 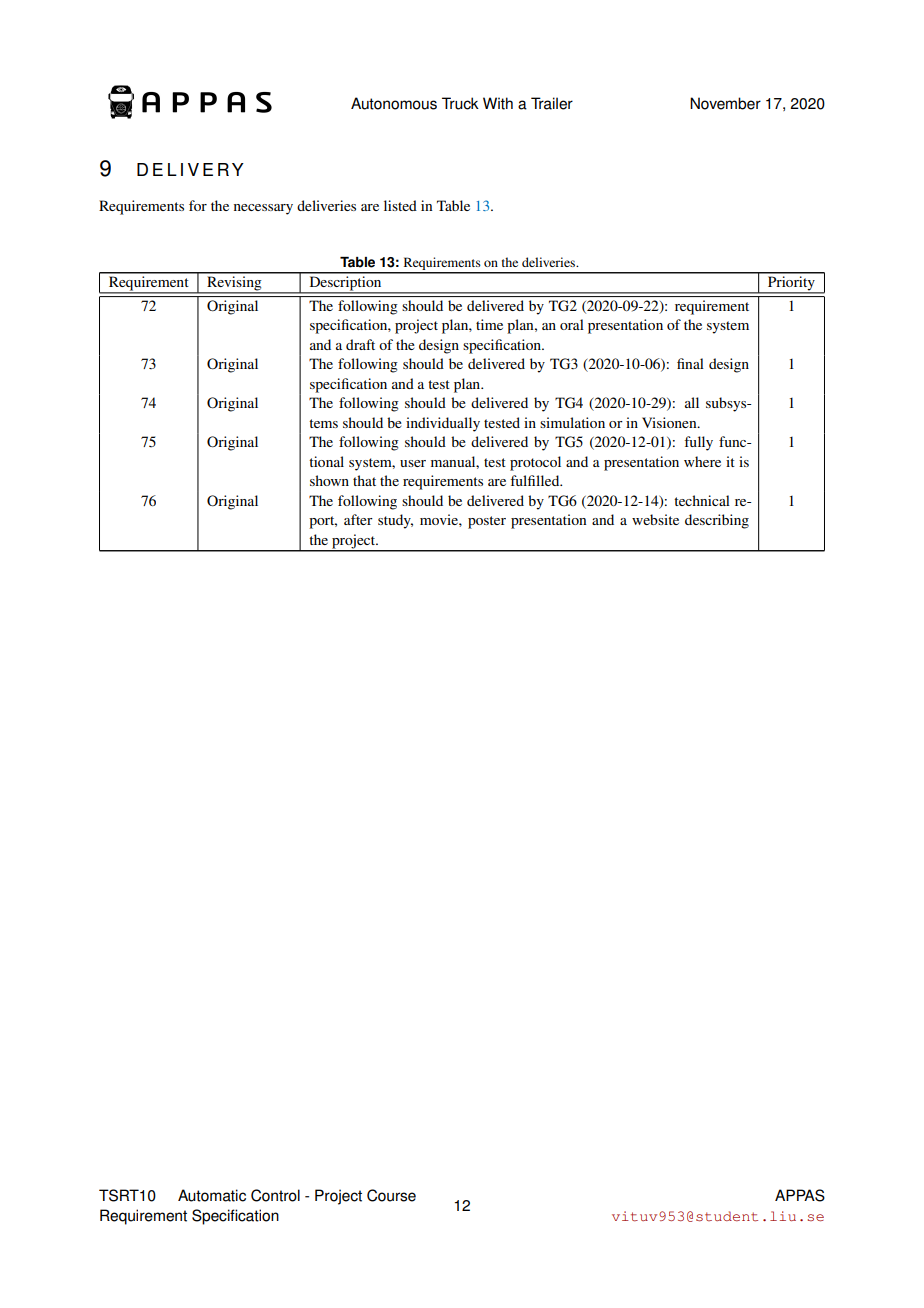 I want to click on that, so click(x=364, y=480).
